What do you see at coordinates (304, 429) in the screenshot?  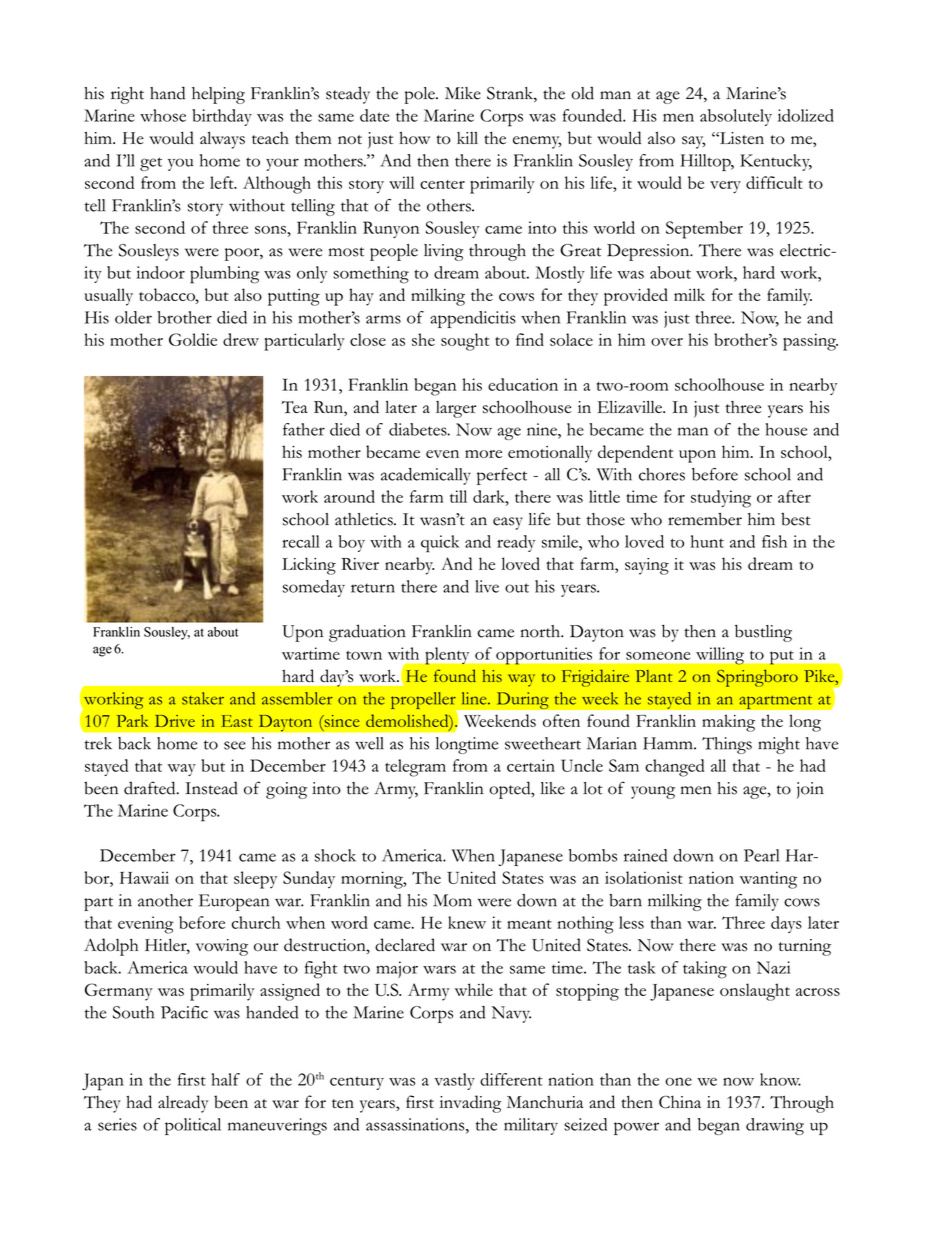 I see `father` at bounding box center [304, 429].
